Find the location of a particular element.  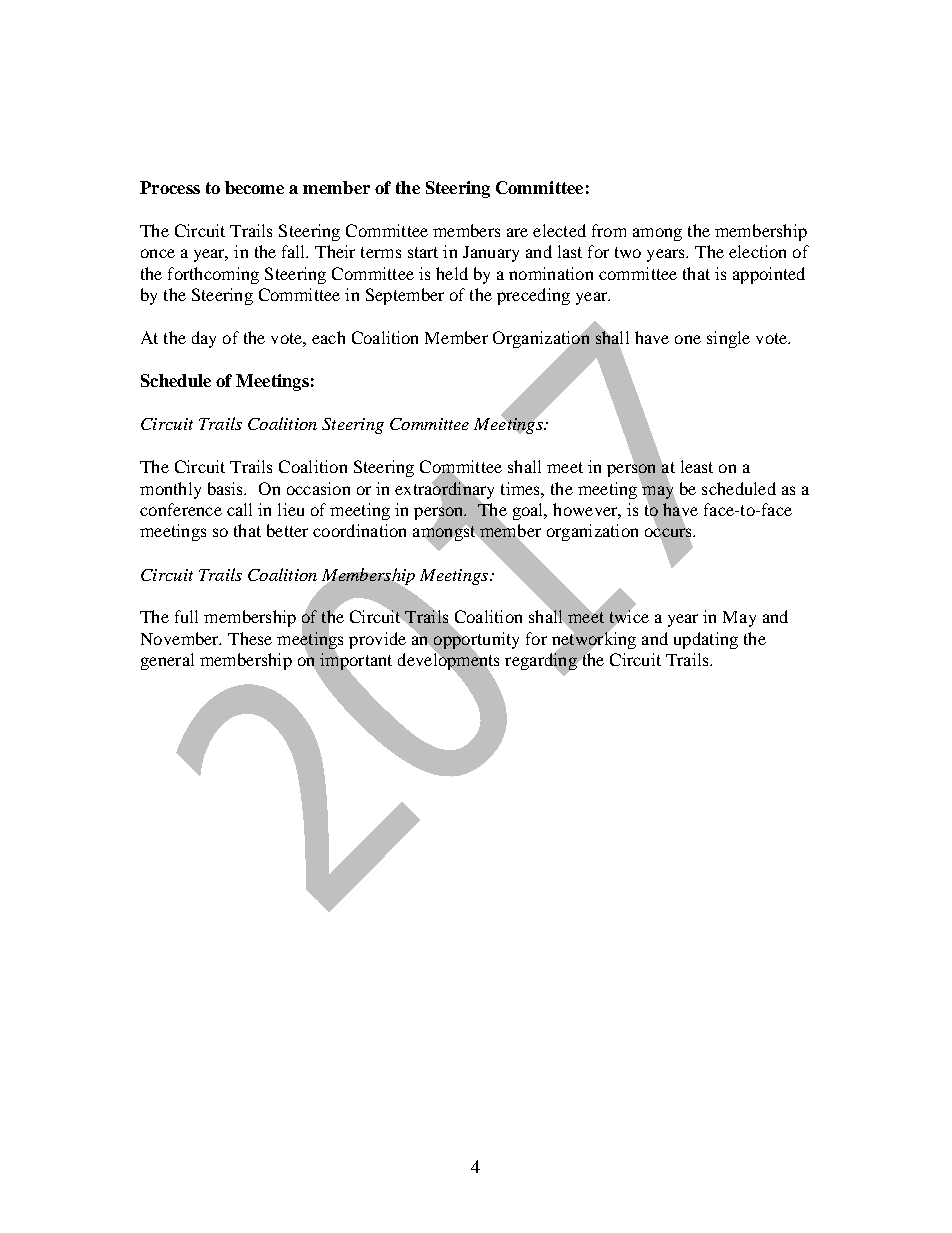

times is located at coordinates (521, 488).
